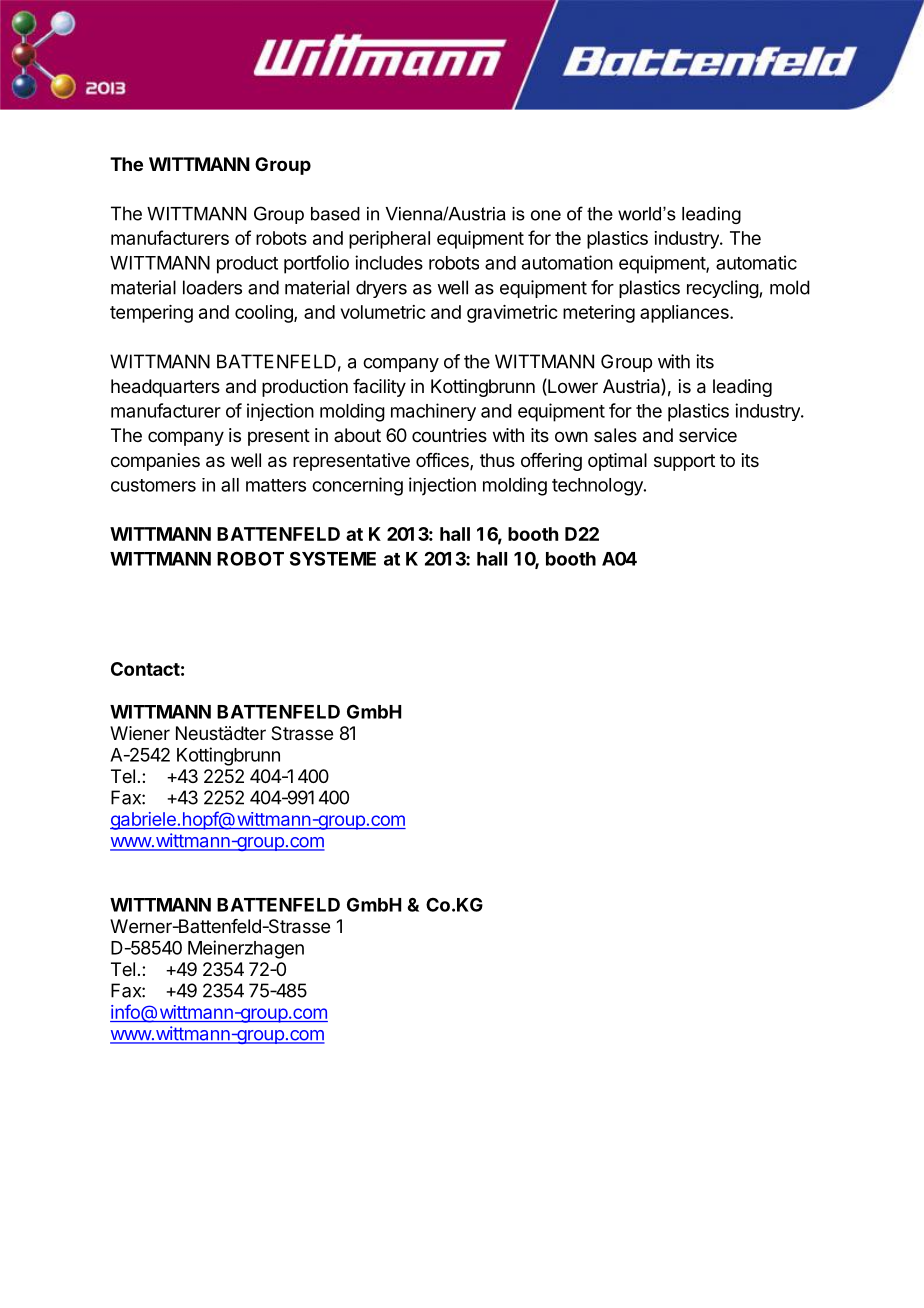  Describe the element at coordinates (212, 287) in the screenshot. I see `loaders` at that location.
